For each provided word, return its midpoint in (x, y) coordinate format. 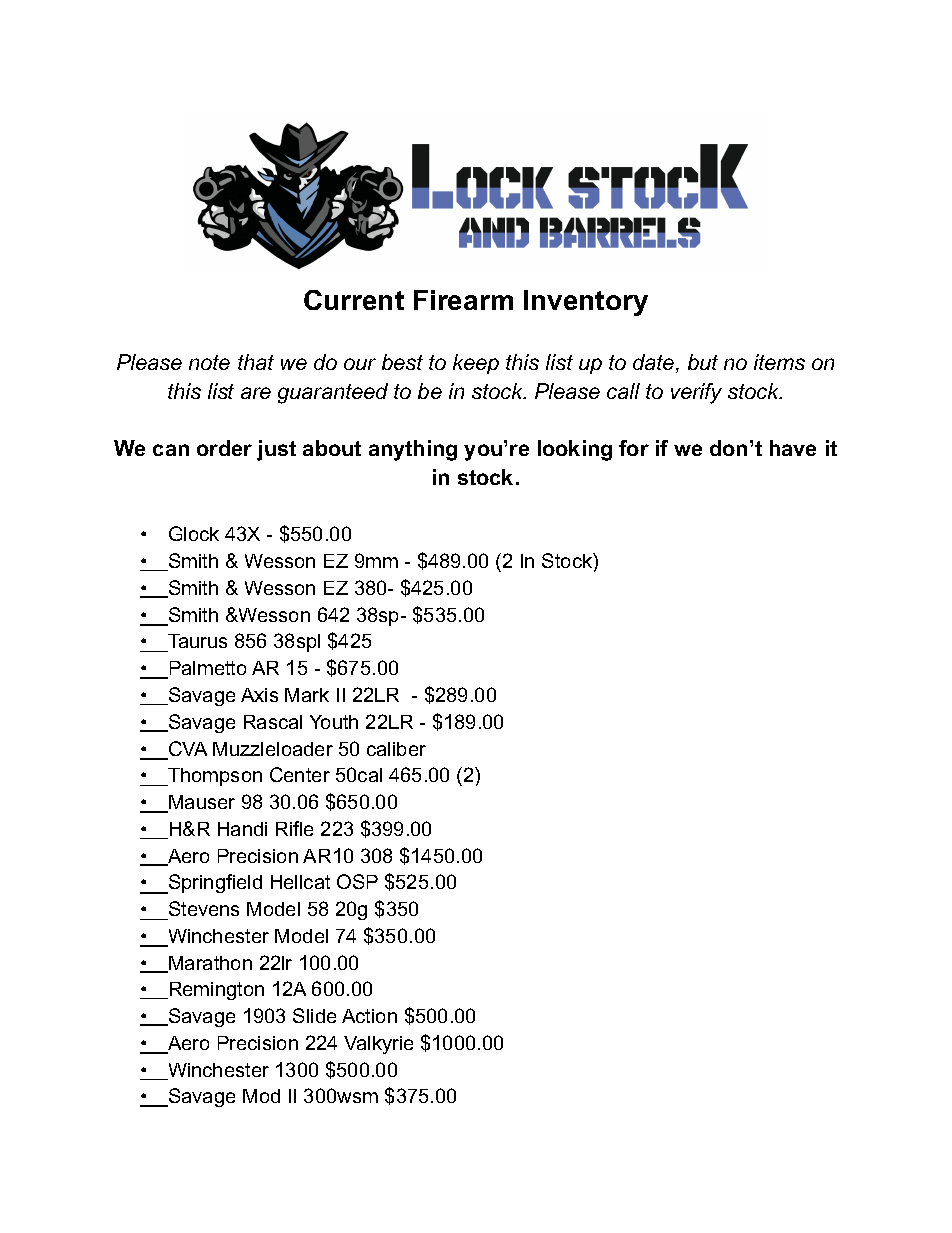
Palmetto (206, 669)
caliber (396, 749)
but (703, 362)
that (256, 362)
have (793, 448)
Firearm (463, 300)
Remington (215, 991)
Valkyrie (378, 1045)
